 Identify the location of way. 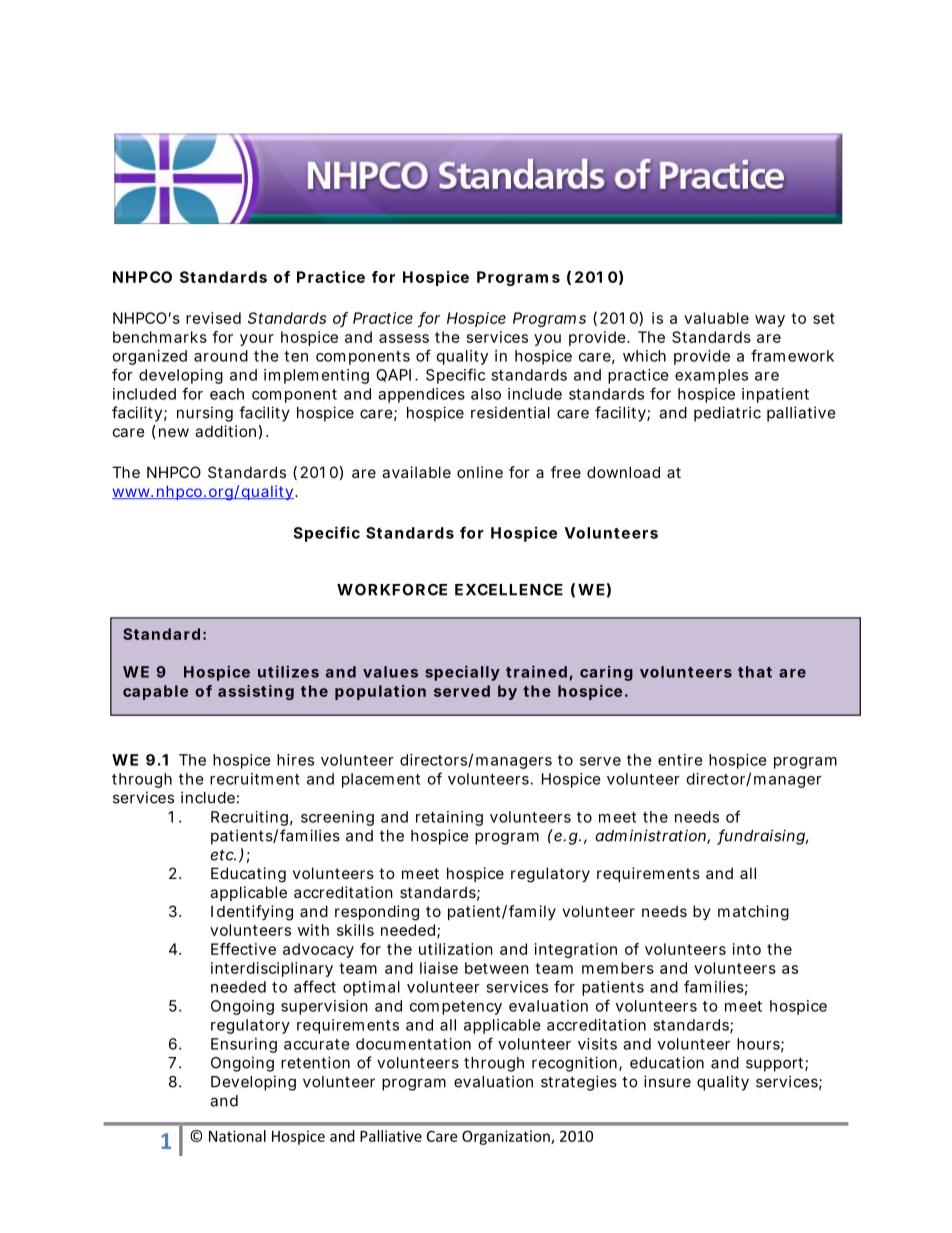
(770, 321).
